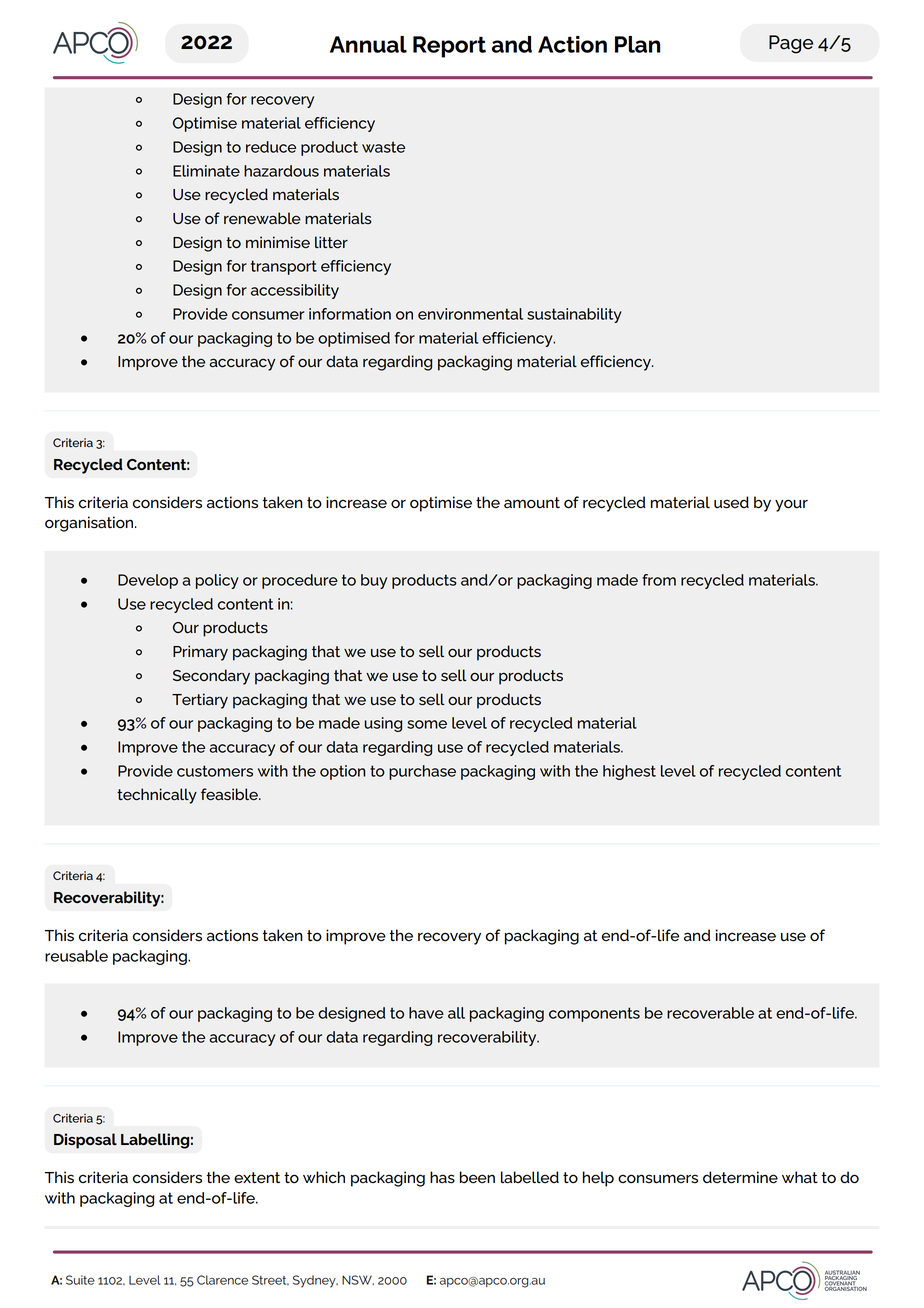 This screenshot has width=924, height=1308. I want to click on have, so click(426, 1013).
